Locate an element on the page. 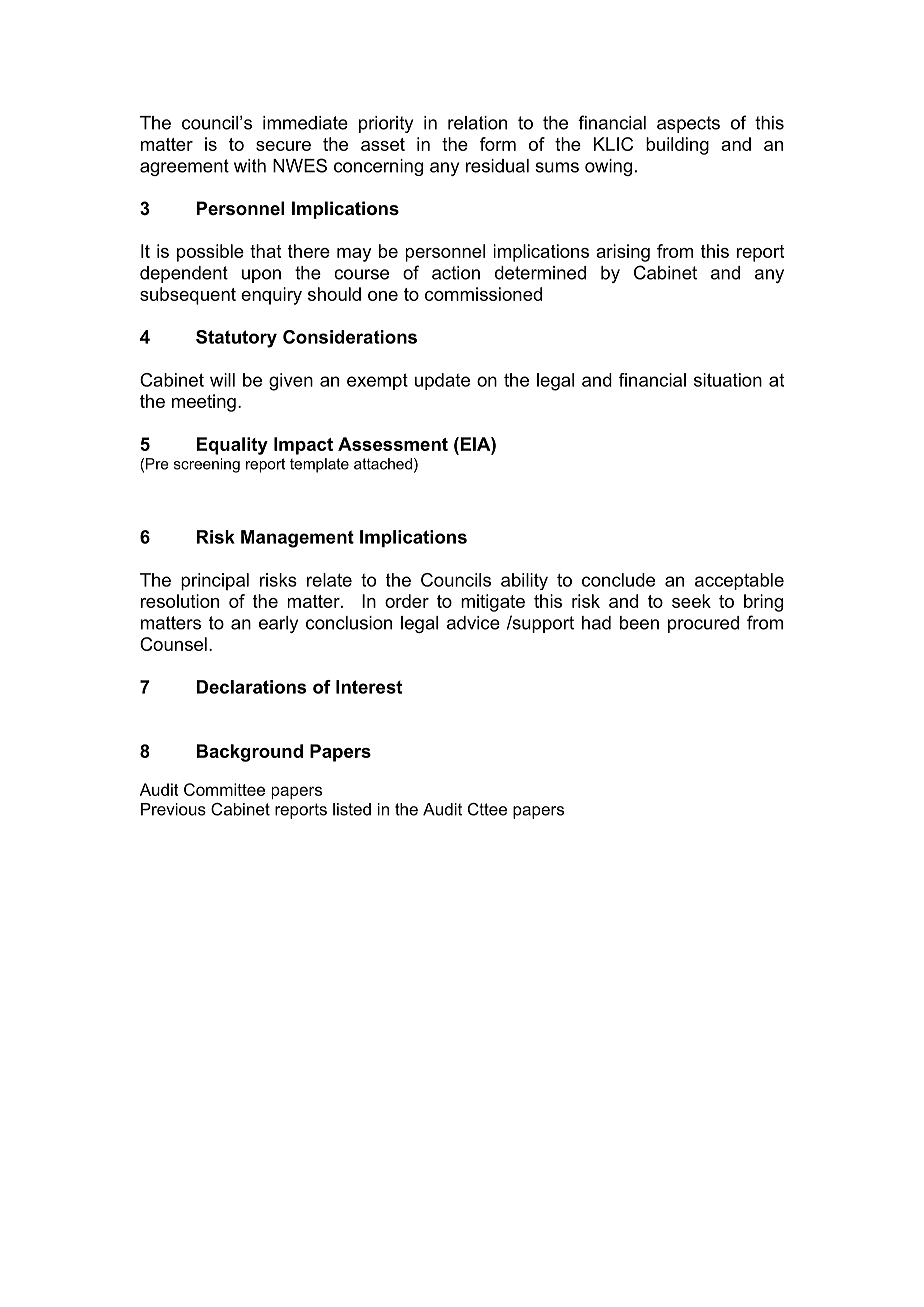 The width and height of the document is (924, 1307). situation is located at coordinates (728, 380).
